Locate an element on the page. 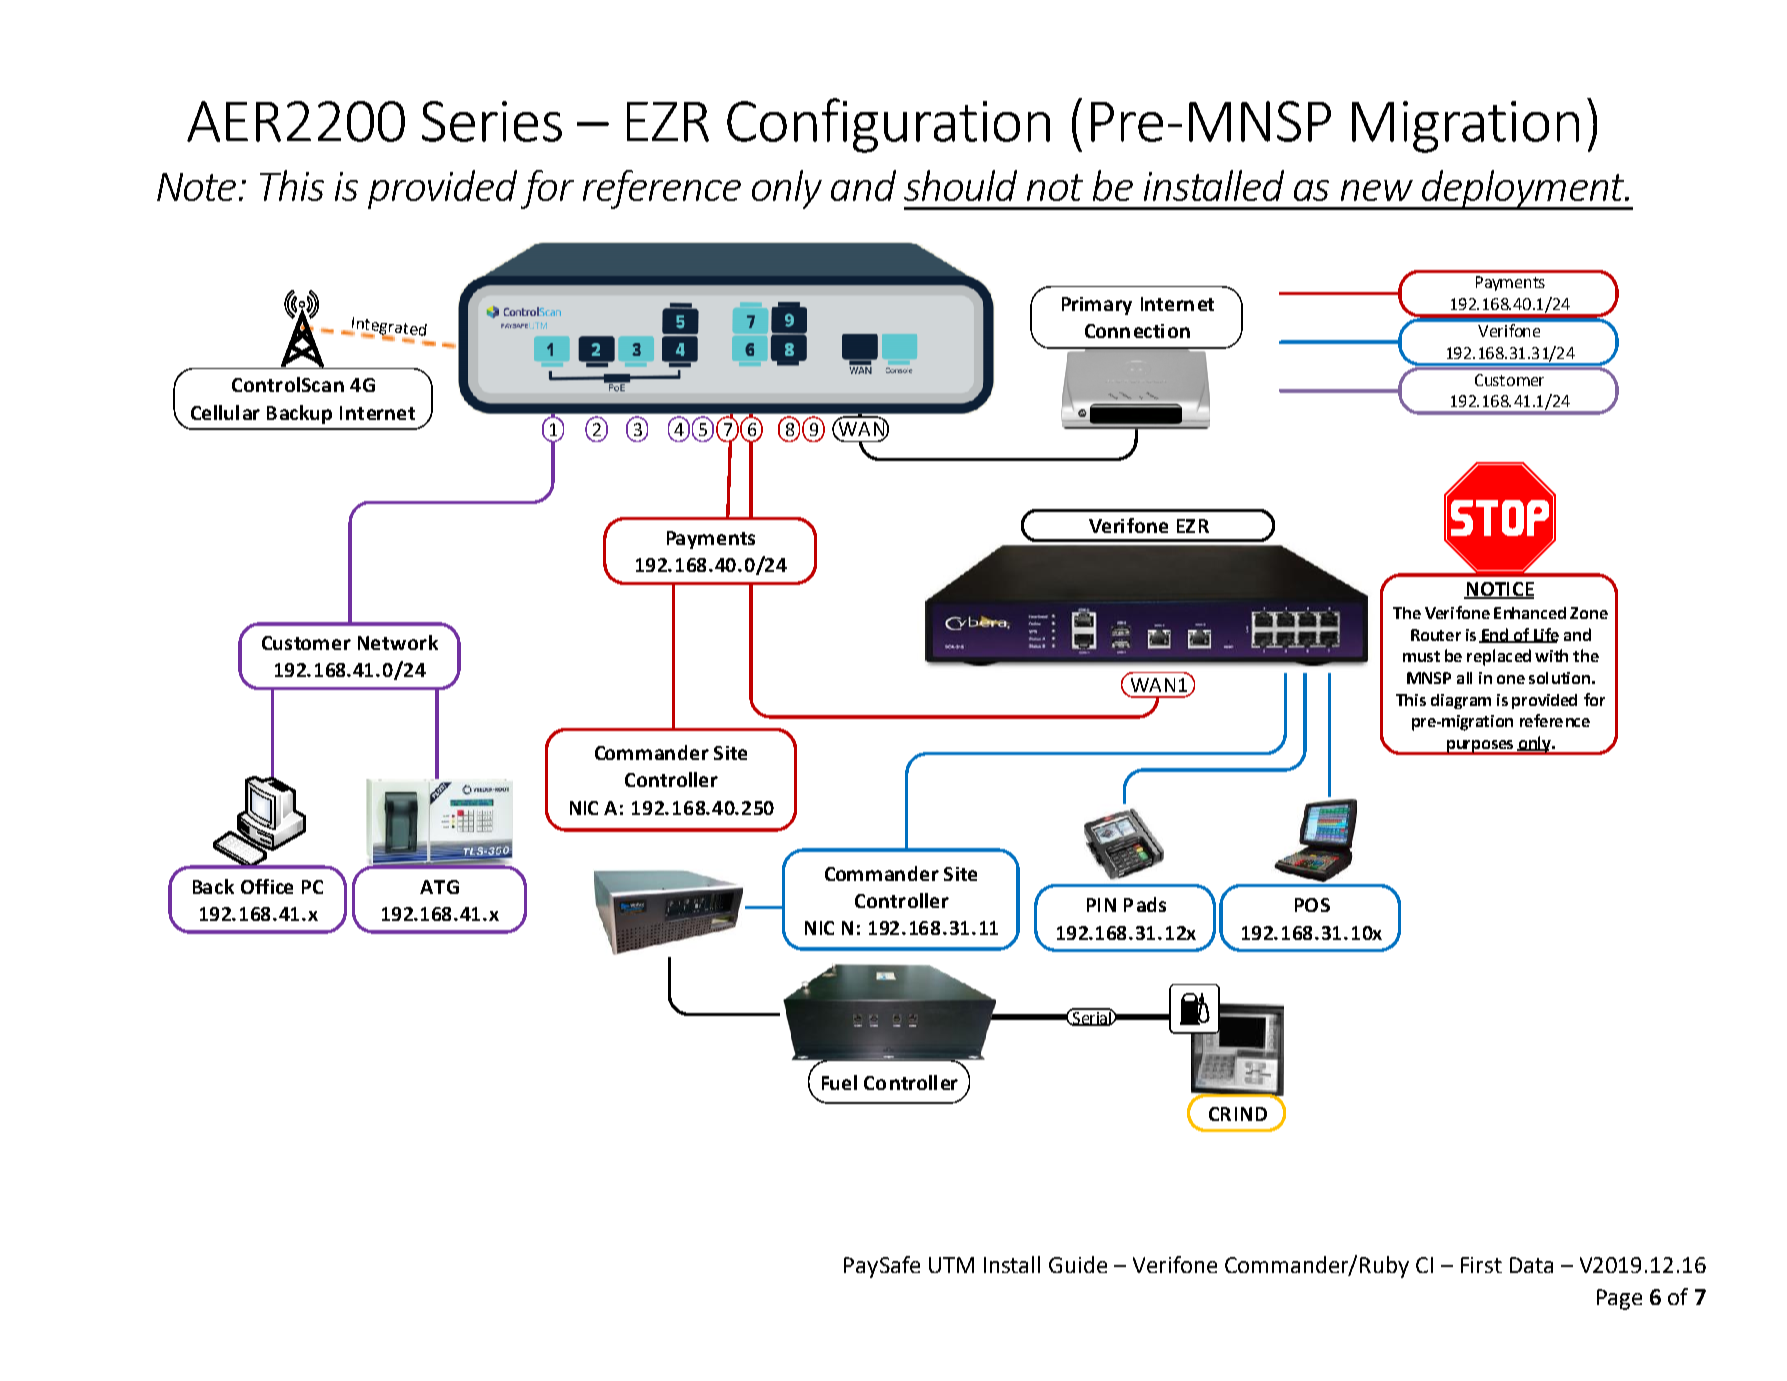 The width and height of the image is (1787, 1381). Configuration is located at coordinates (888, 125).
